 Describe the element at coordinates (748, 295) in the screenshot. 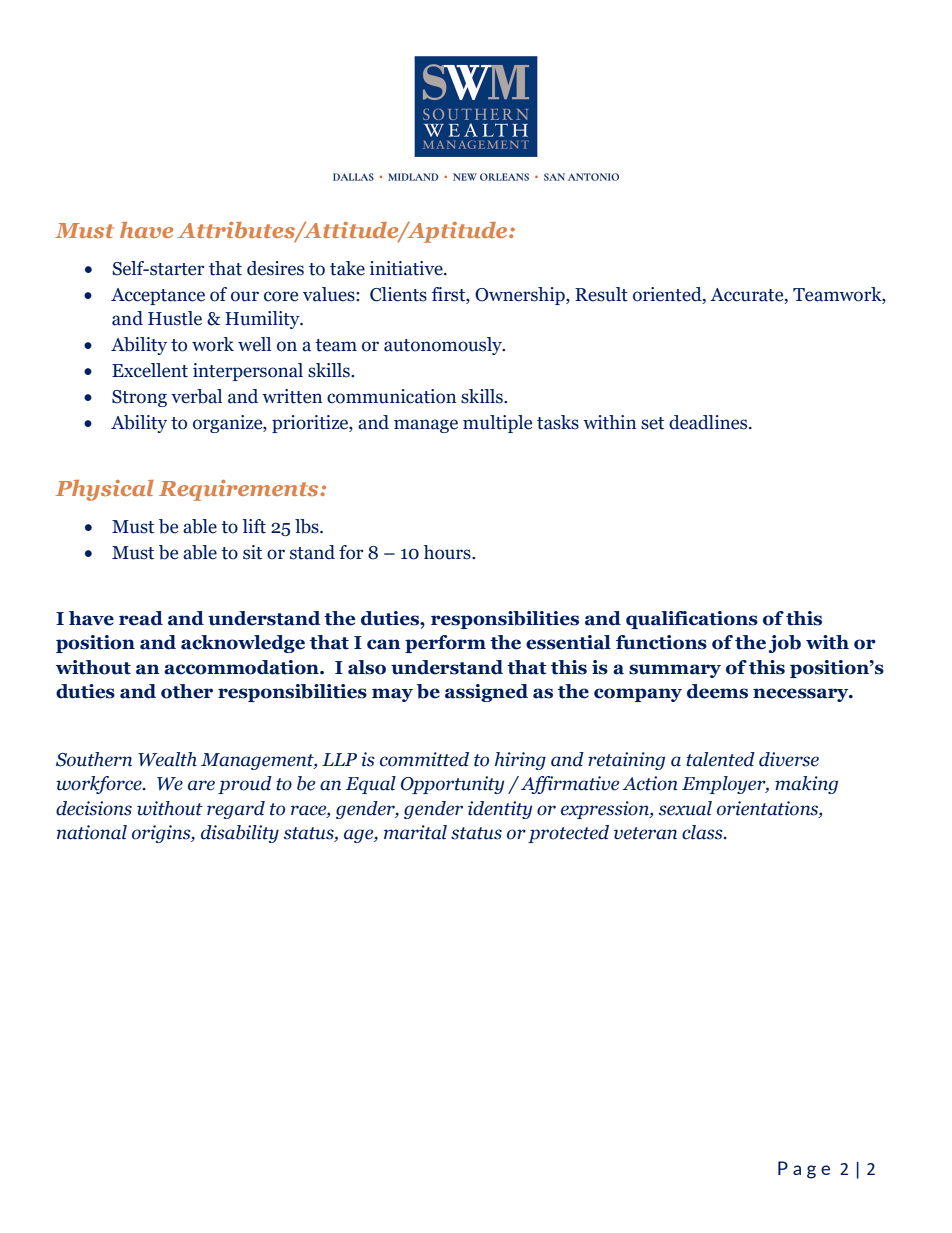

I see `Accurate` at that location.
